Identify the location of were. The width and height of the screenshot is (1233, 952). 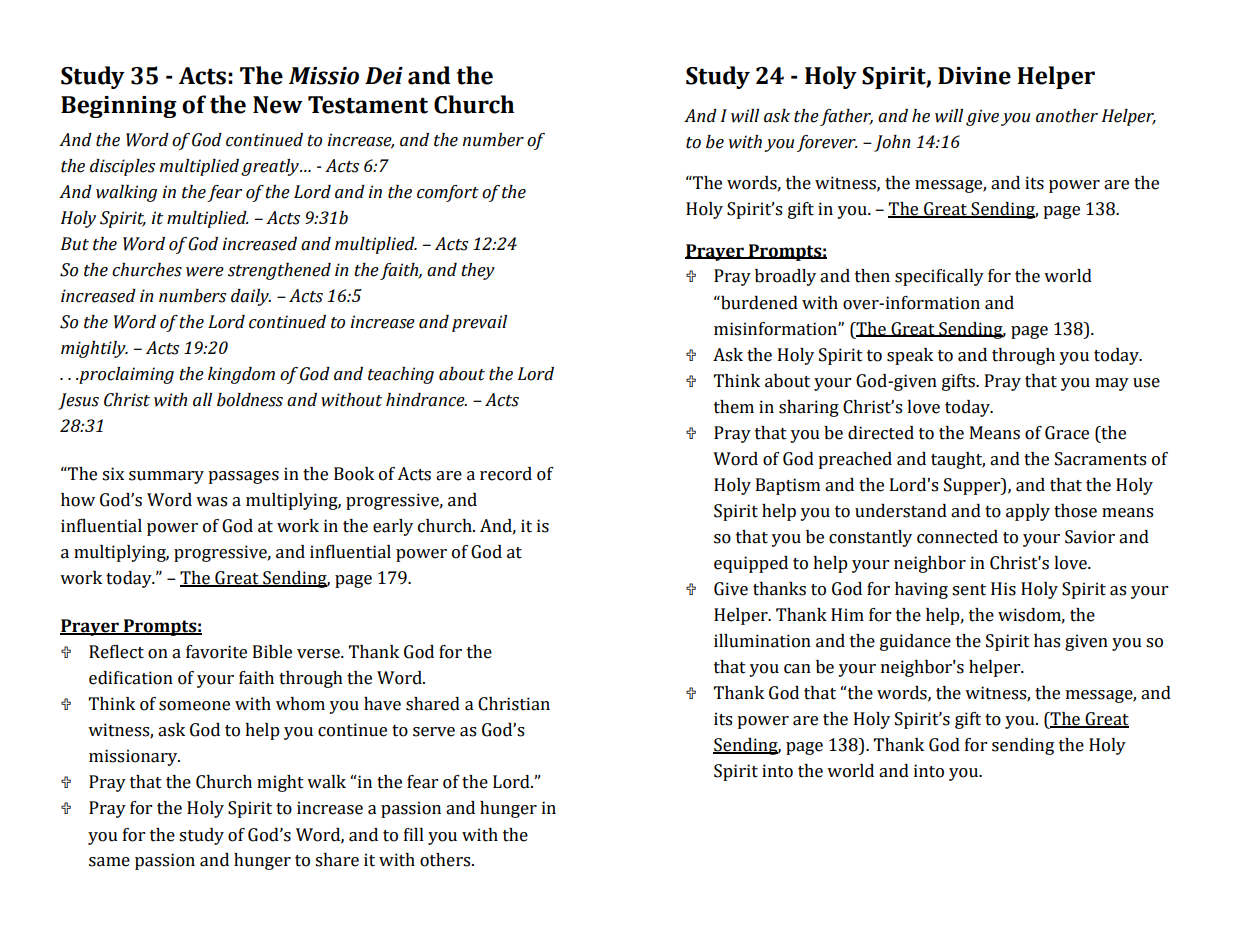
(205, 272).
